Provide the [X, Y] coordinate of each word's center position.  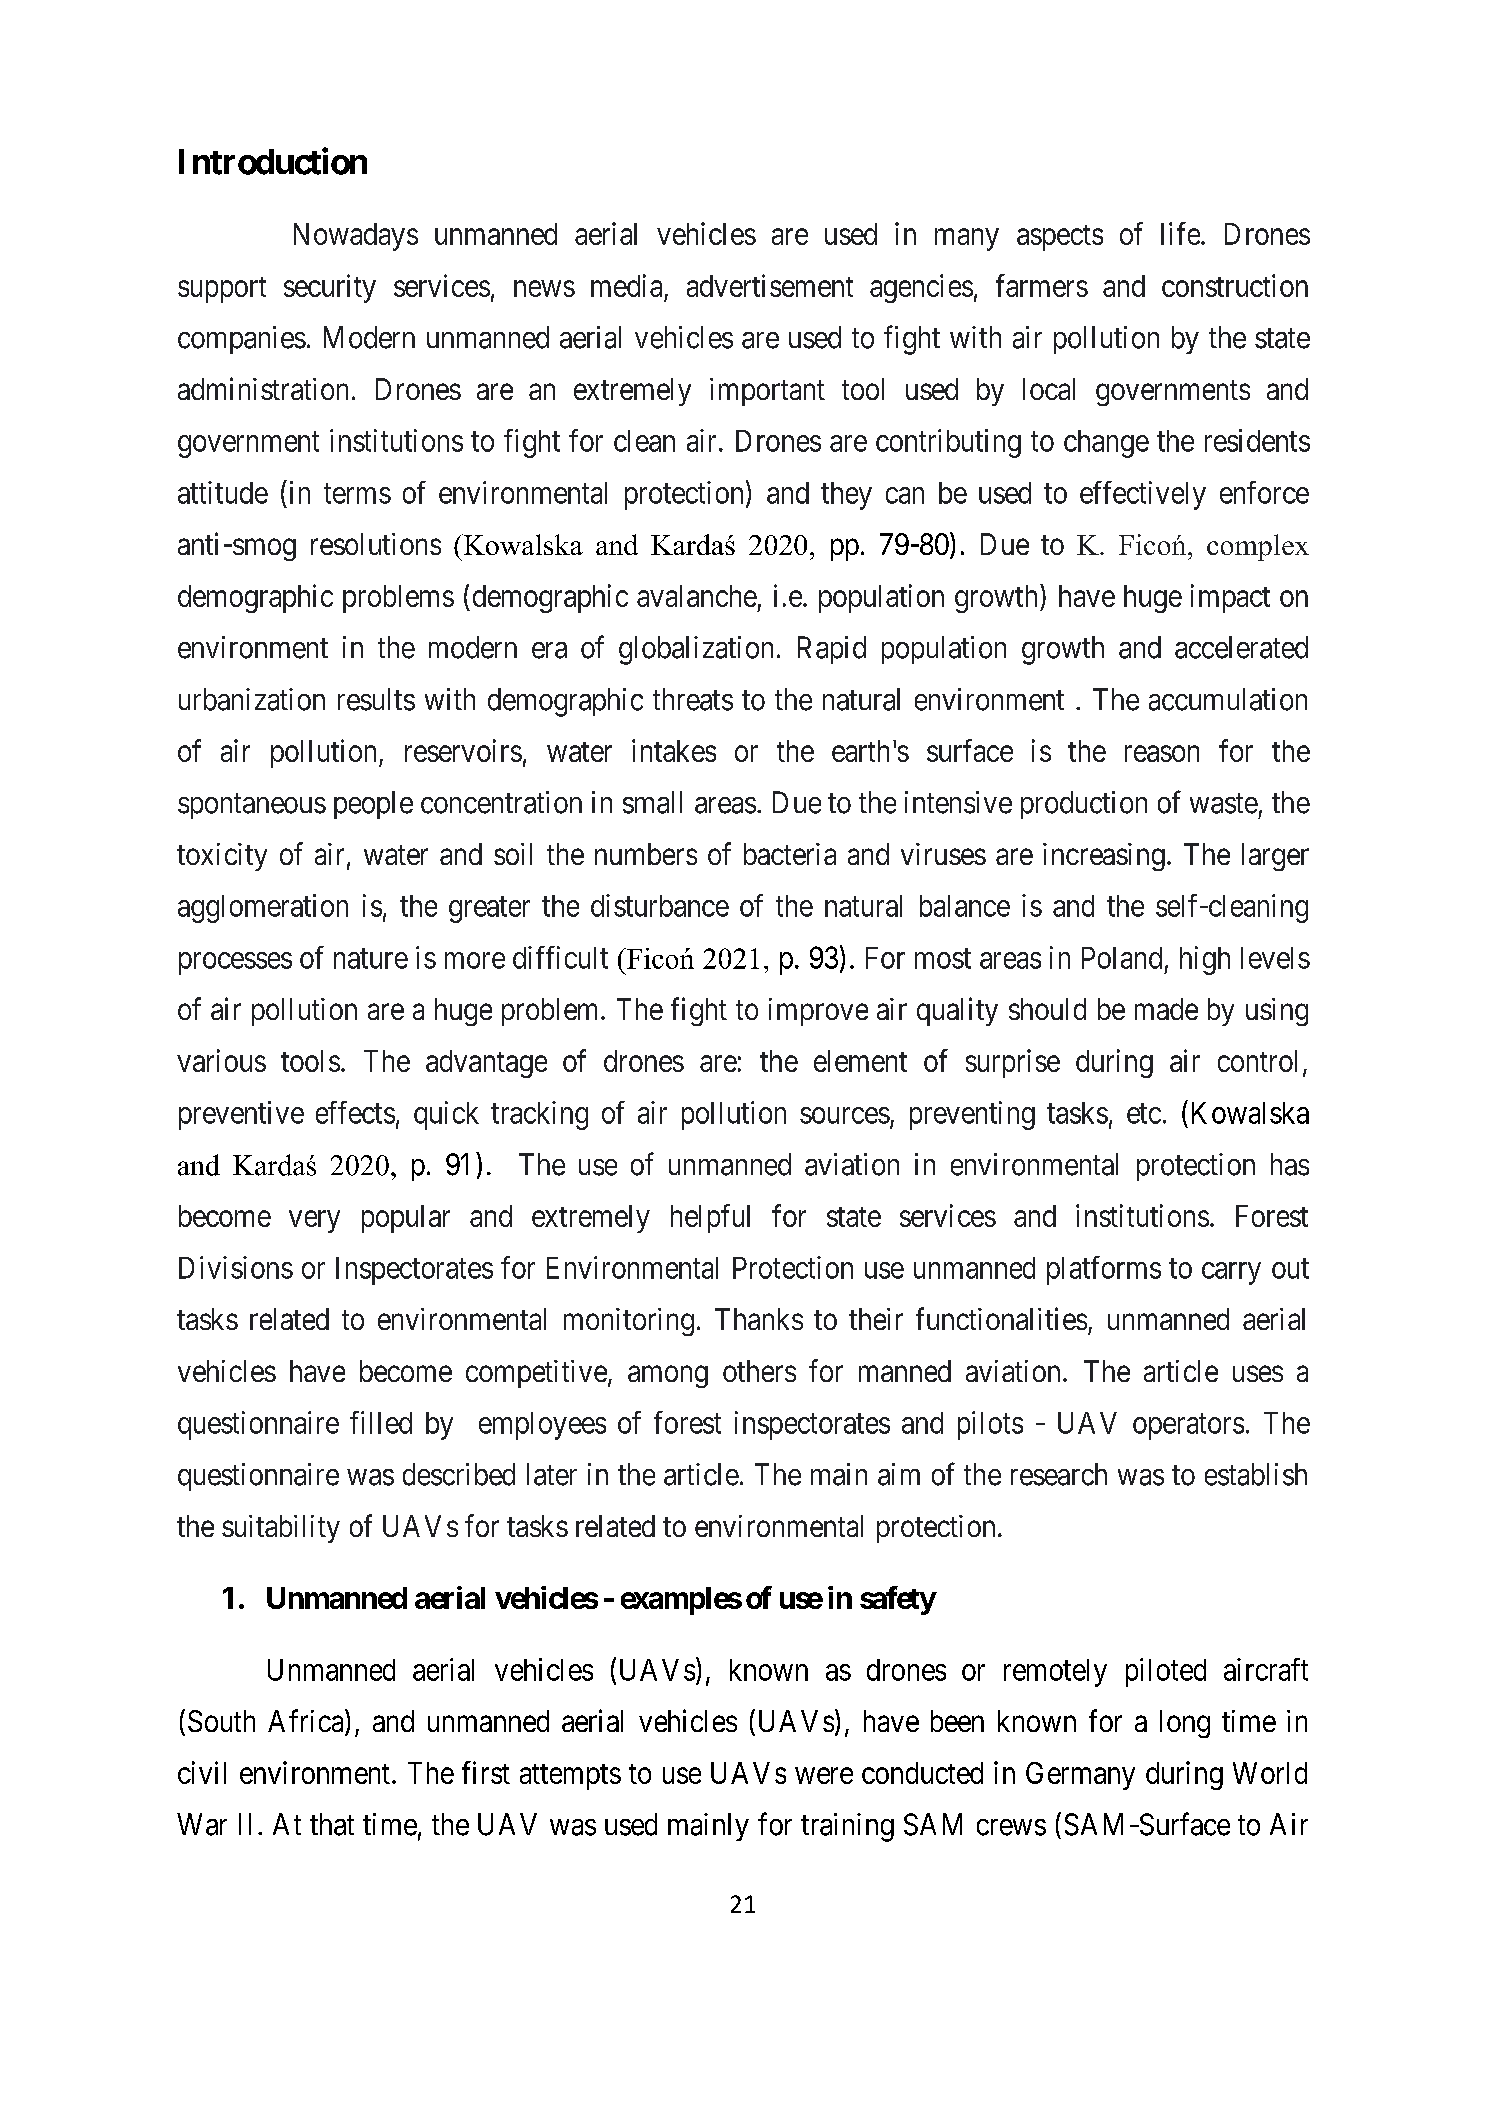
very [314, 1221]
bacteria [790, 854]
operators [1188, 1427]
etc [1144, 1114]
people [373, 805]
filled [381, 1422]
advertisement [770, 285]
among [668, 1377]
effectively [1143, 495]
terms [357, 494]
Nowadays [356, 237]
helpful [710, 1218]
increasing [1104, 857]
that [332, 1824]
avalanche [697, 596]
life [1180, 233]
